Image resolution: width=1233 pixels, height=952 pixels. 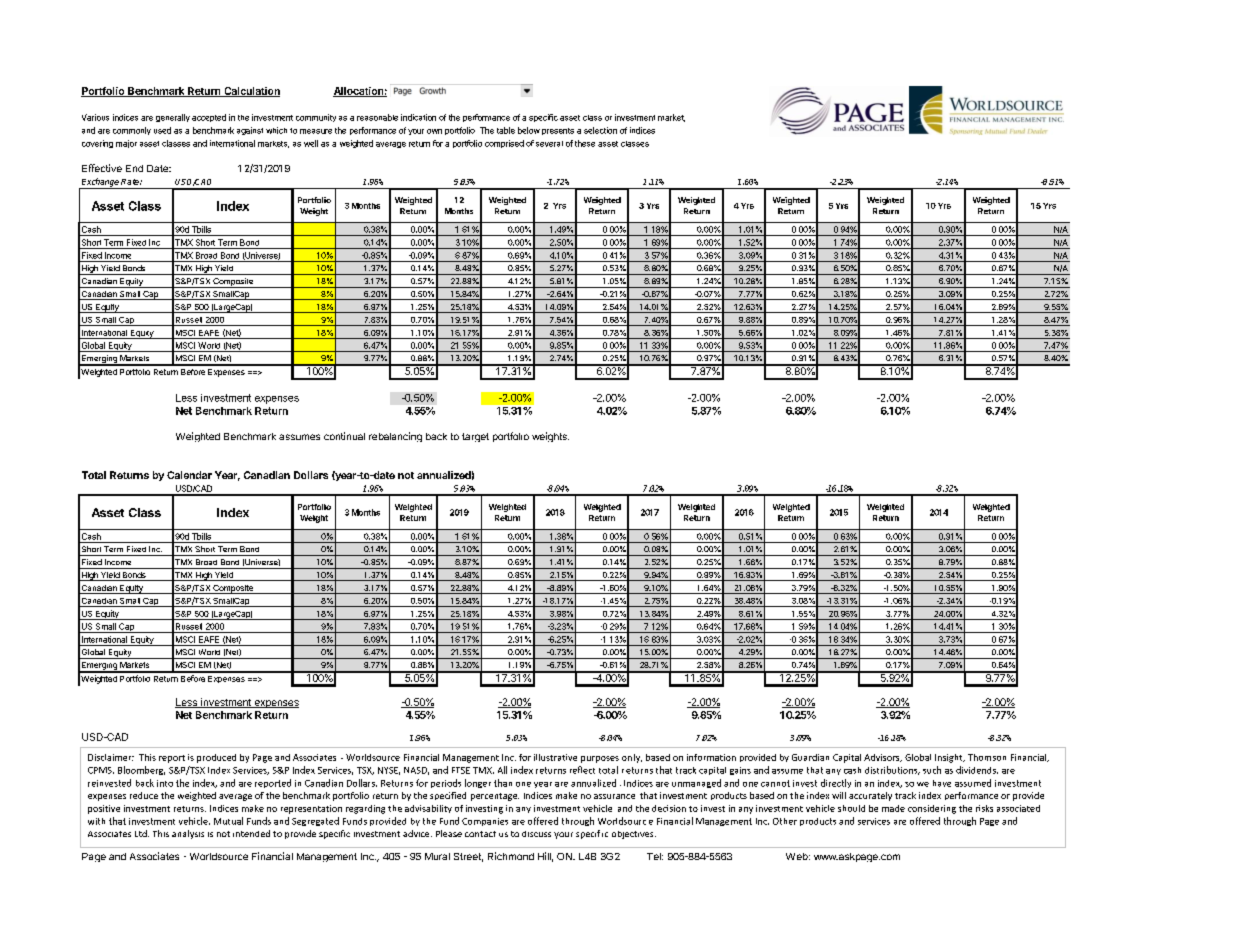 I want to click on Exchange, so click(x=100, y=183).
